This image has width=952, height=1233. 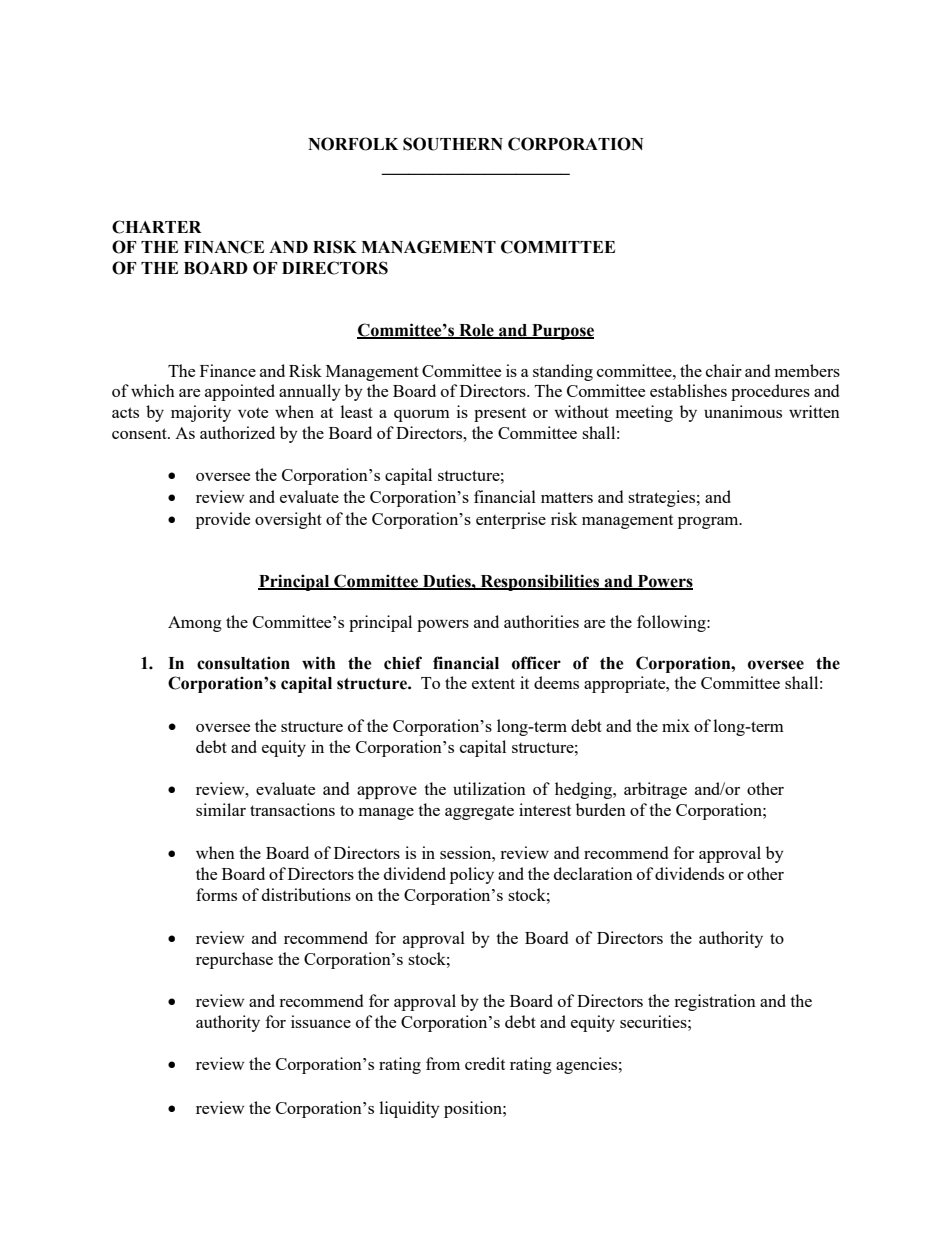 I want to click on SOUTHERN, so click(x=453, y=144).
